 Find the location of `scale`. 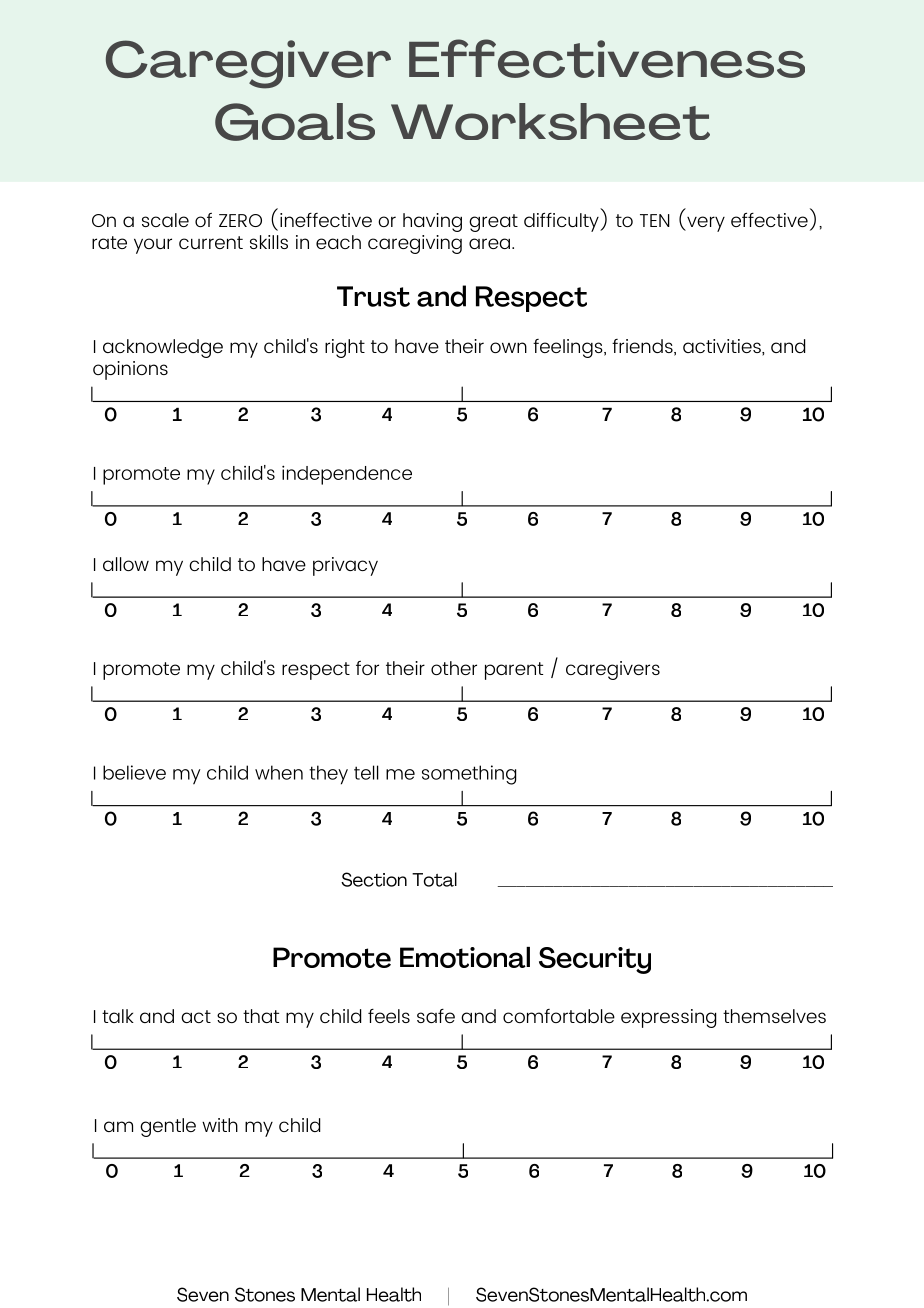

scale is located at coordinates (165, 220).
